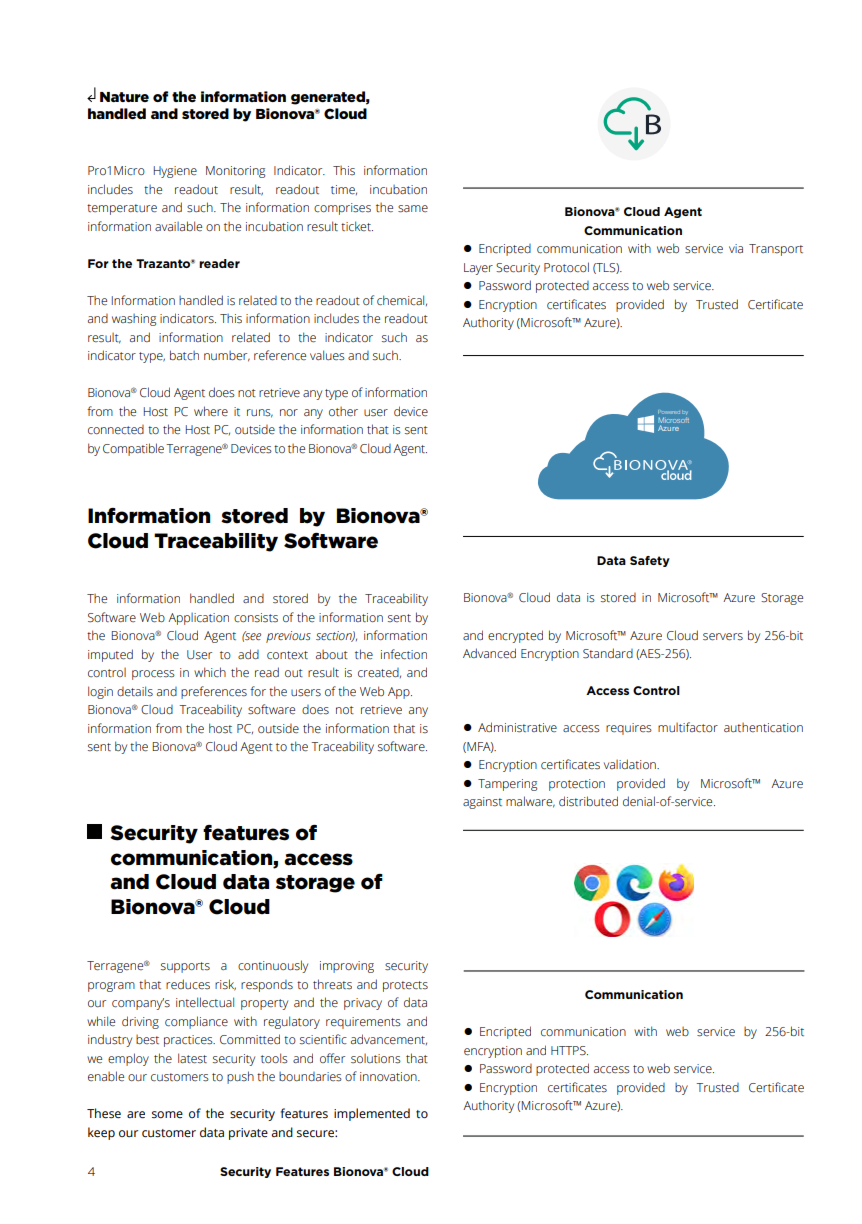  What do you see at coordinates (413, 209) in the screenshot?
I see `same` at bounding box center [413, 209].
